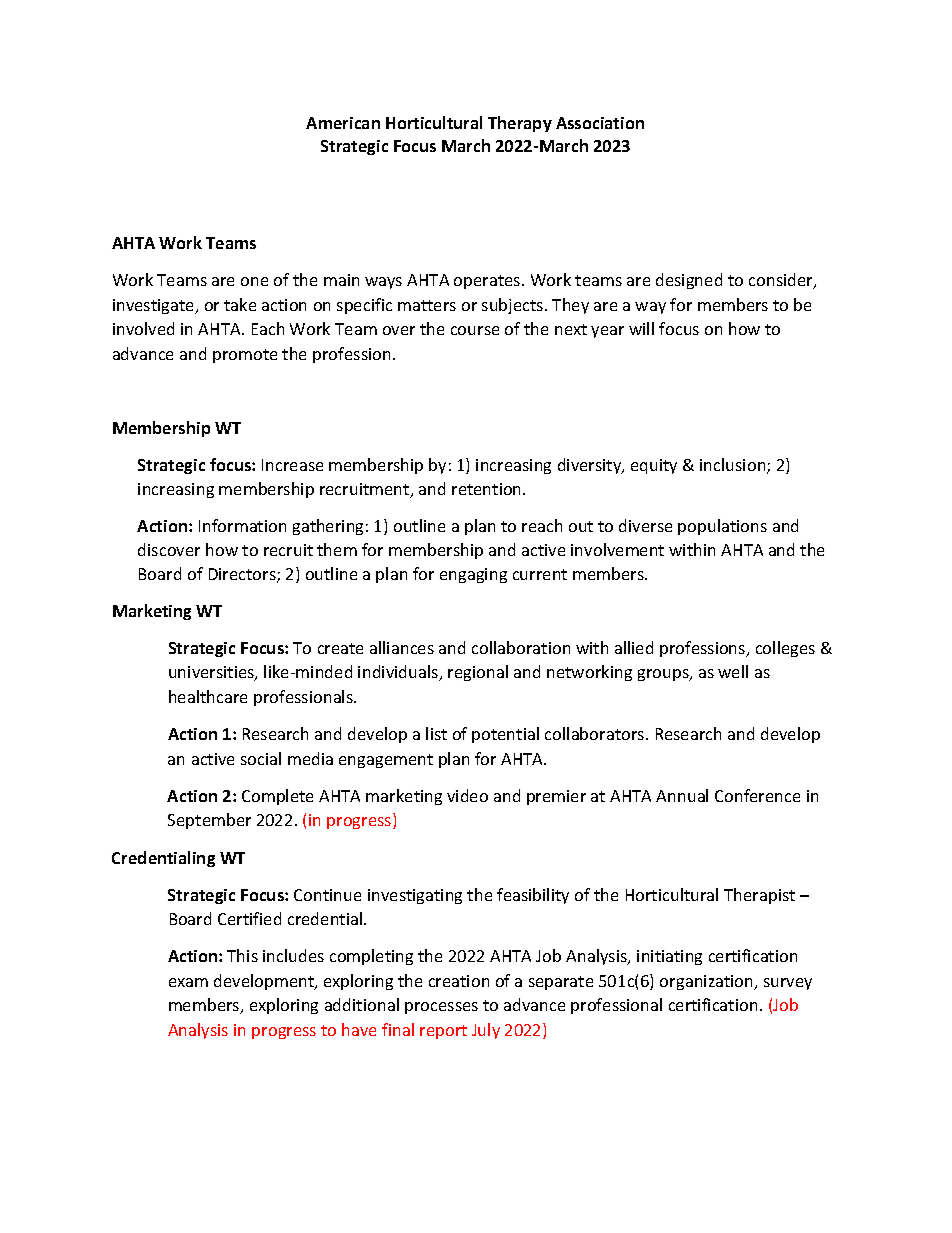  I want to click on list, so click(436, 733).
